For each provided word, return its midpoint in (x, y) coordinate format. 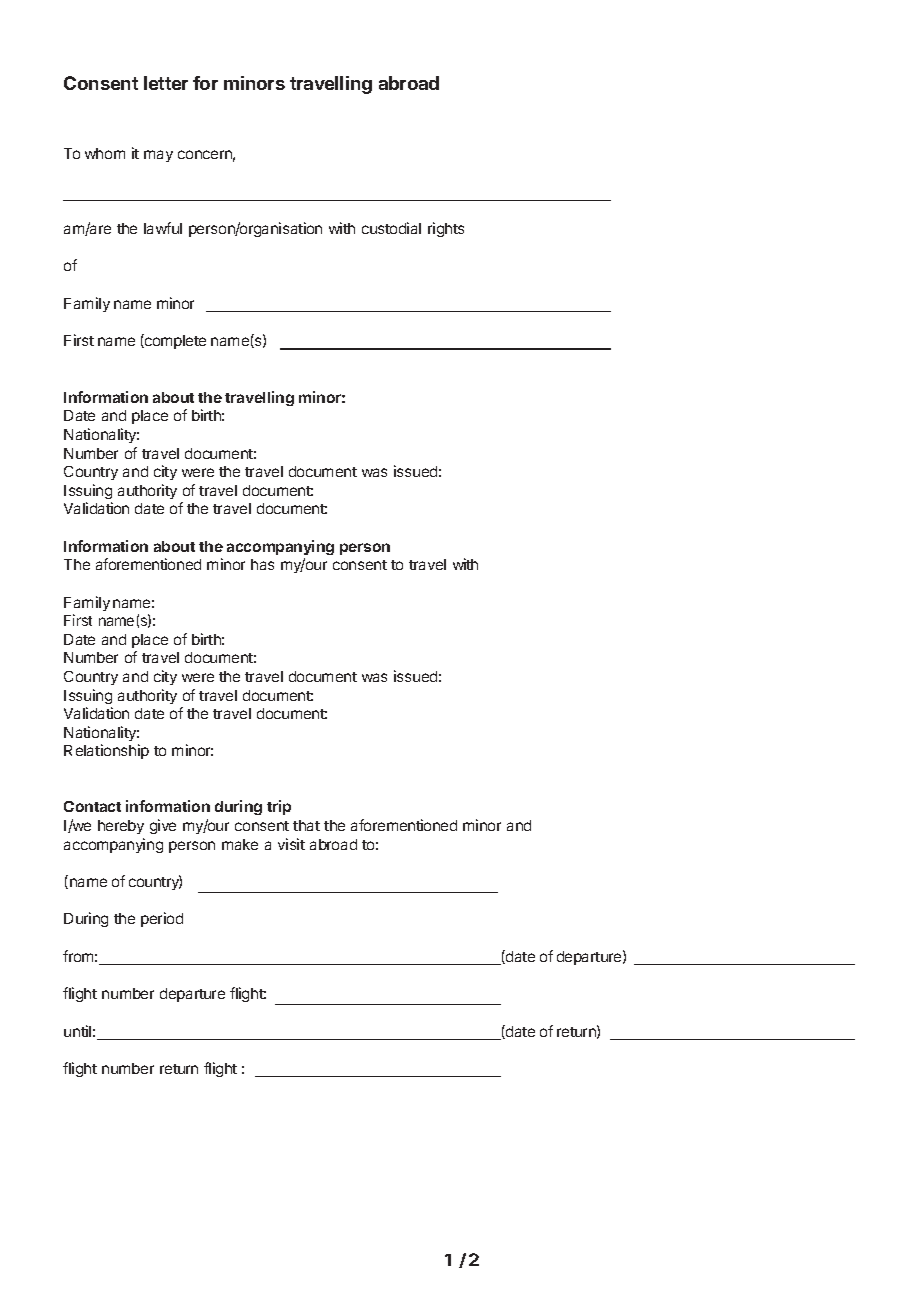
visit (291, 844)
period (162, 919)
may (158, 156)
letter (166, 83)
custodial (391, 228)
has (262, 564)
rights (446, 229)
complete (174, 341)
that (306, 825)
